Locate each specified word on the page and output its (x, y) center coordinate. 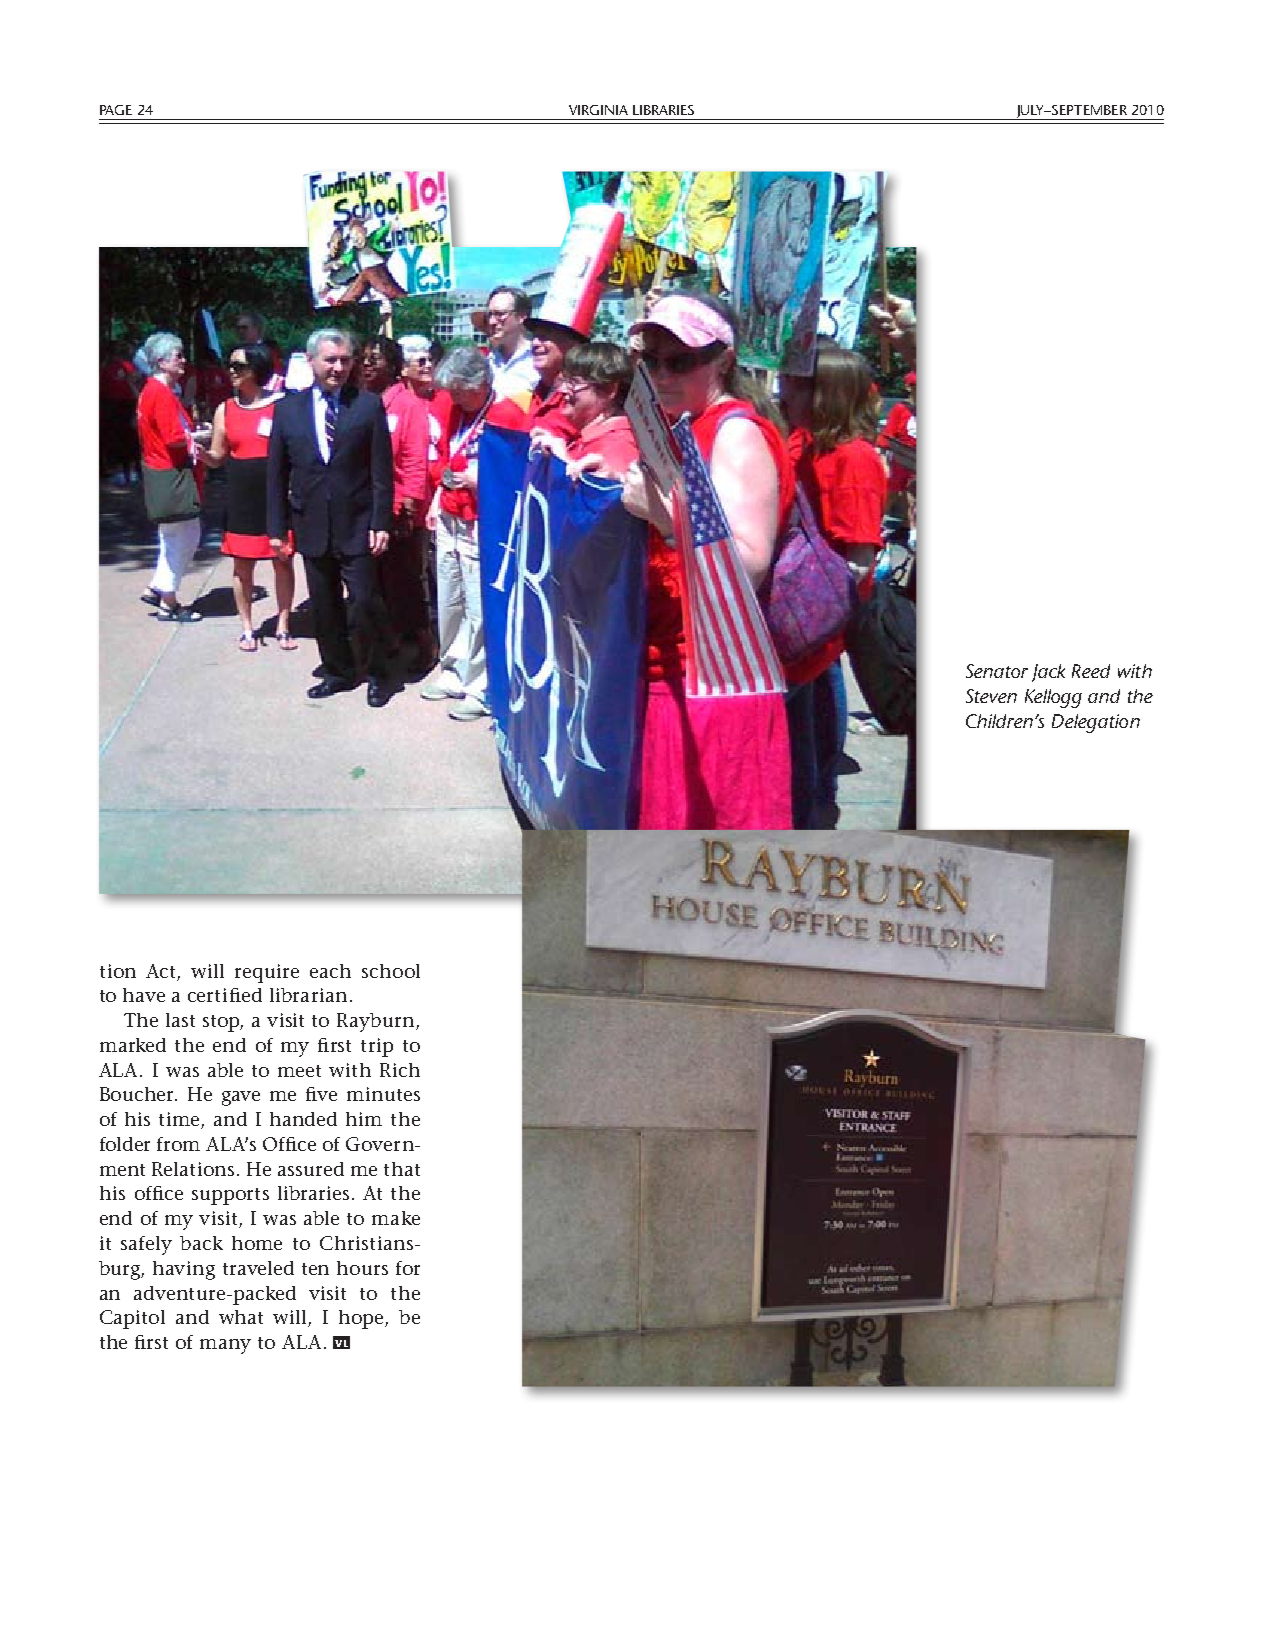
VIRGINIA (598, 110)
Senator (997, 671)
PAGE (116, 110)
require (267, 973)
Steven (991, 696)
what (241, 1317)
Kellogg (1053, 698)
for (408, 1268)
